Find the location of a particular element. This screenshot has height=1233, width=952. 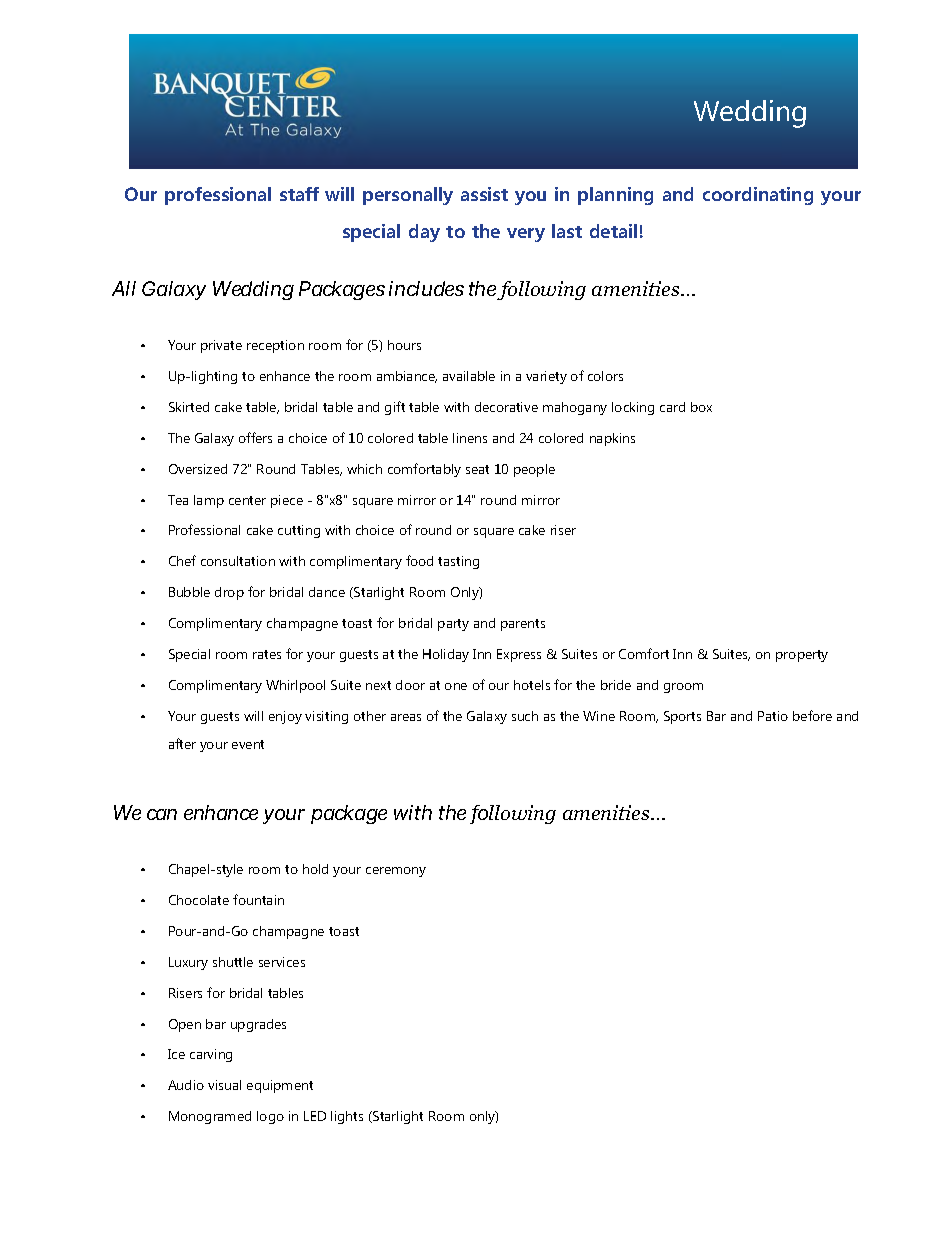

visual is located at coordinates (224, 1085).
